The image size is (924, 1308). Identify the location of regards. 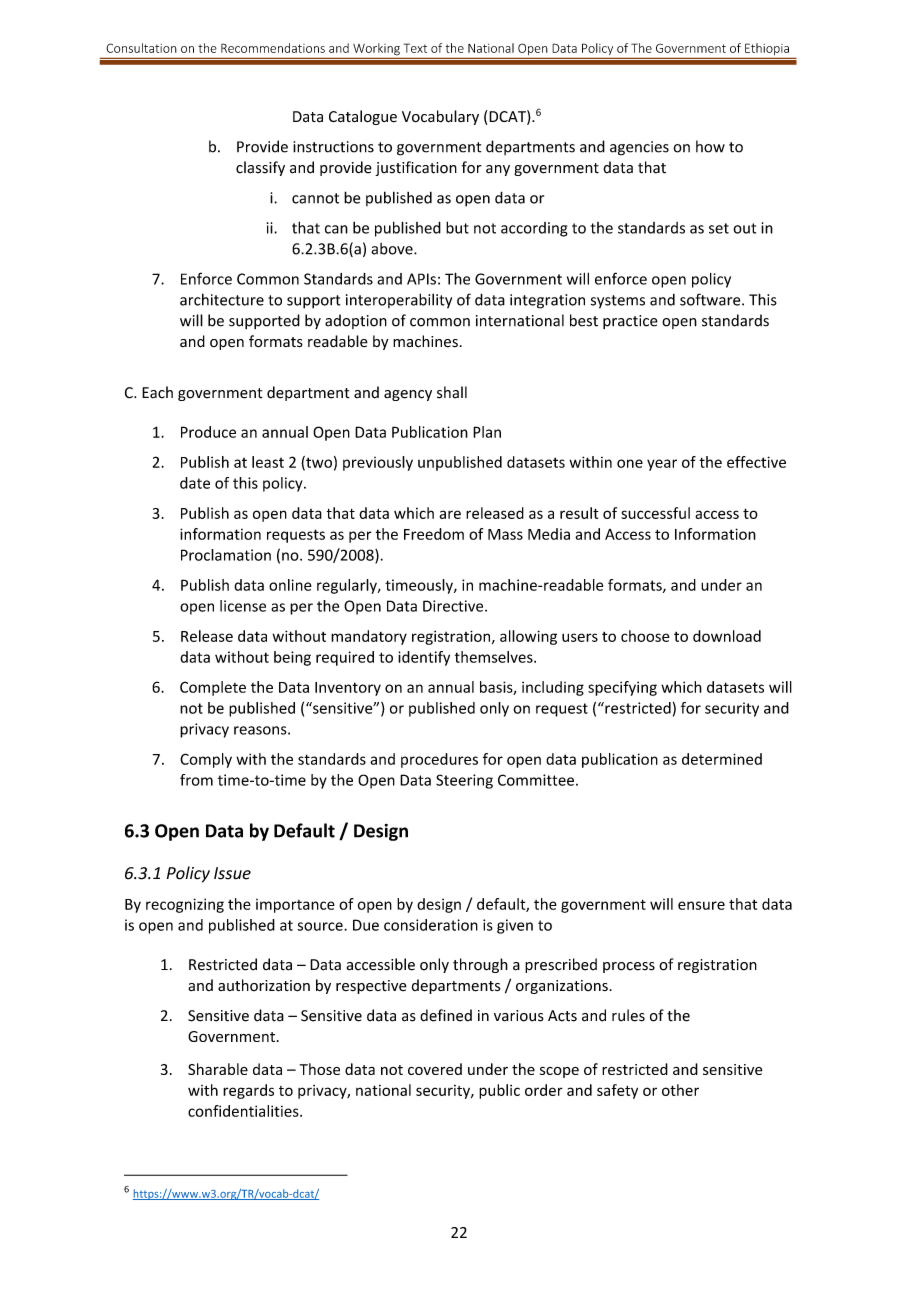
(248, 1091).
